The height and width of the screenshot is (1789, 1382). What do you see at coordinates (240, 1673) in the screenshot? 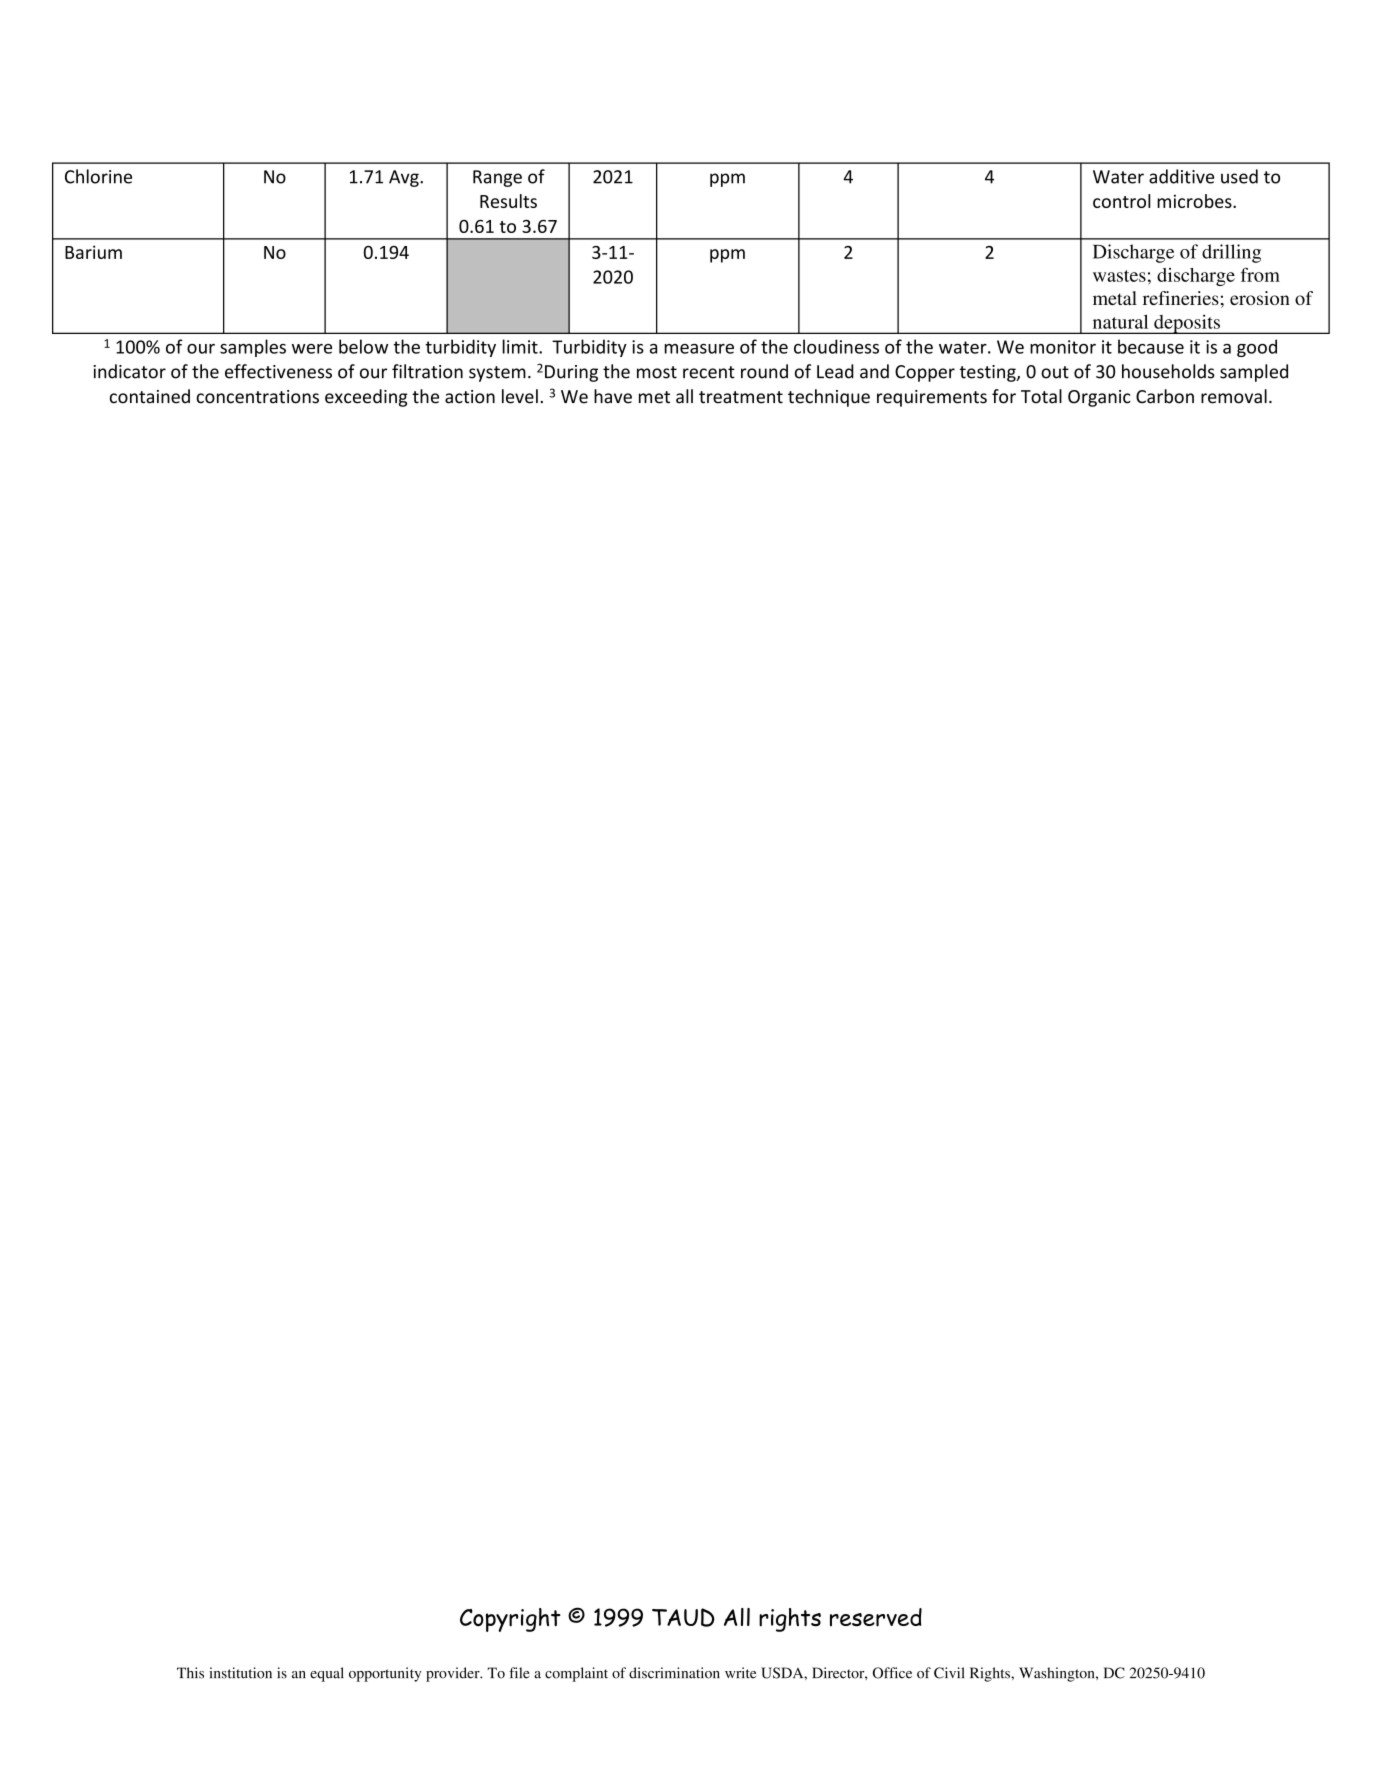
I see `institution` at bounding box center [240, 1673].
